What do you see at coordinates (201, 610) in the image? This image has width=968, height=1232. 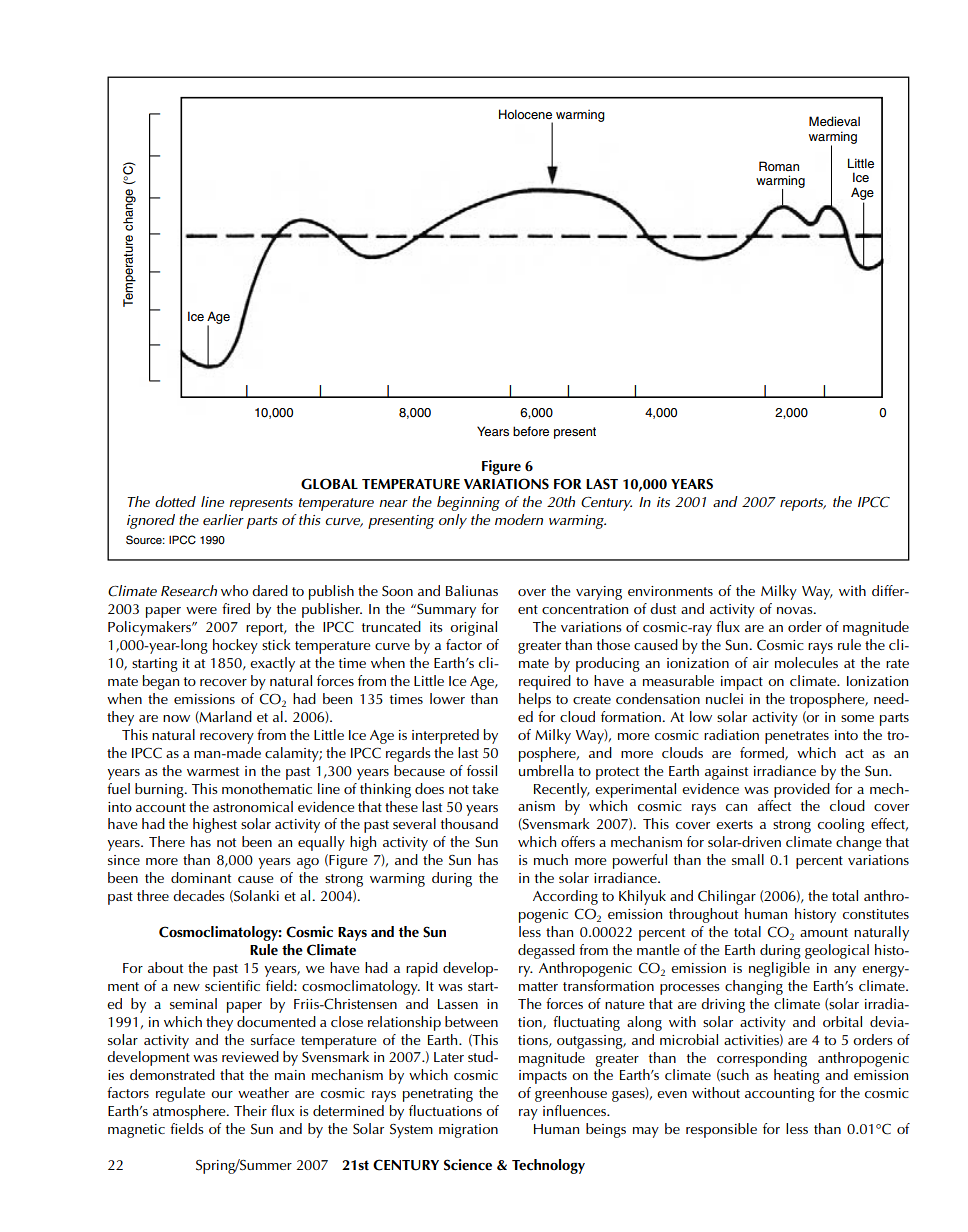 I see `were` at bounding box center [201, 610].
